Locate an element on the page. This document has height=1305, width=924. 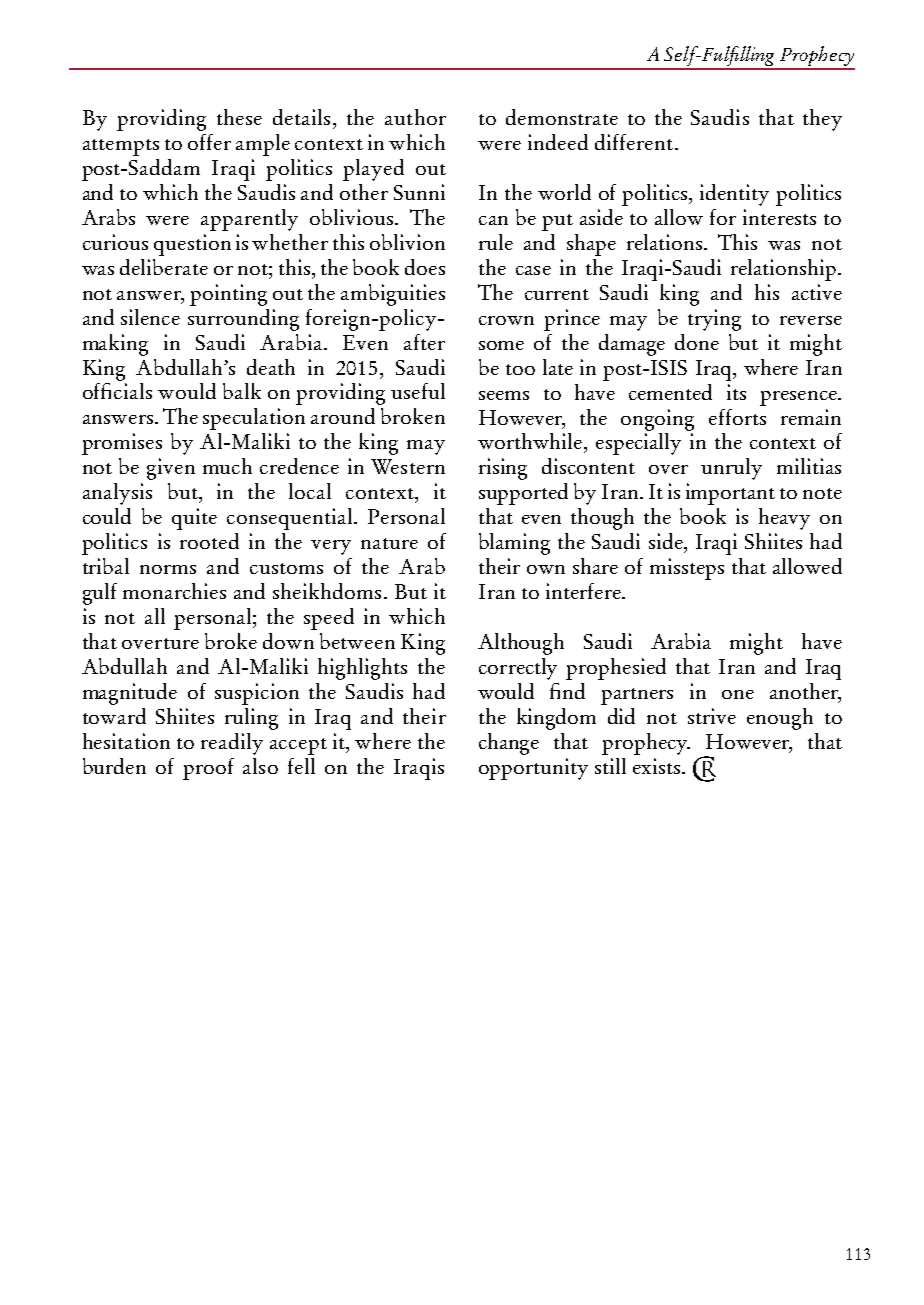
does is located at coordinates (425, 267).
